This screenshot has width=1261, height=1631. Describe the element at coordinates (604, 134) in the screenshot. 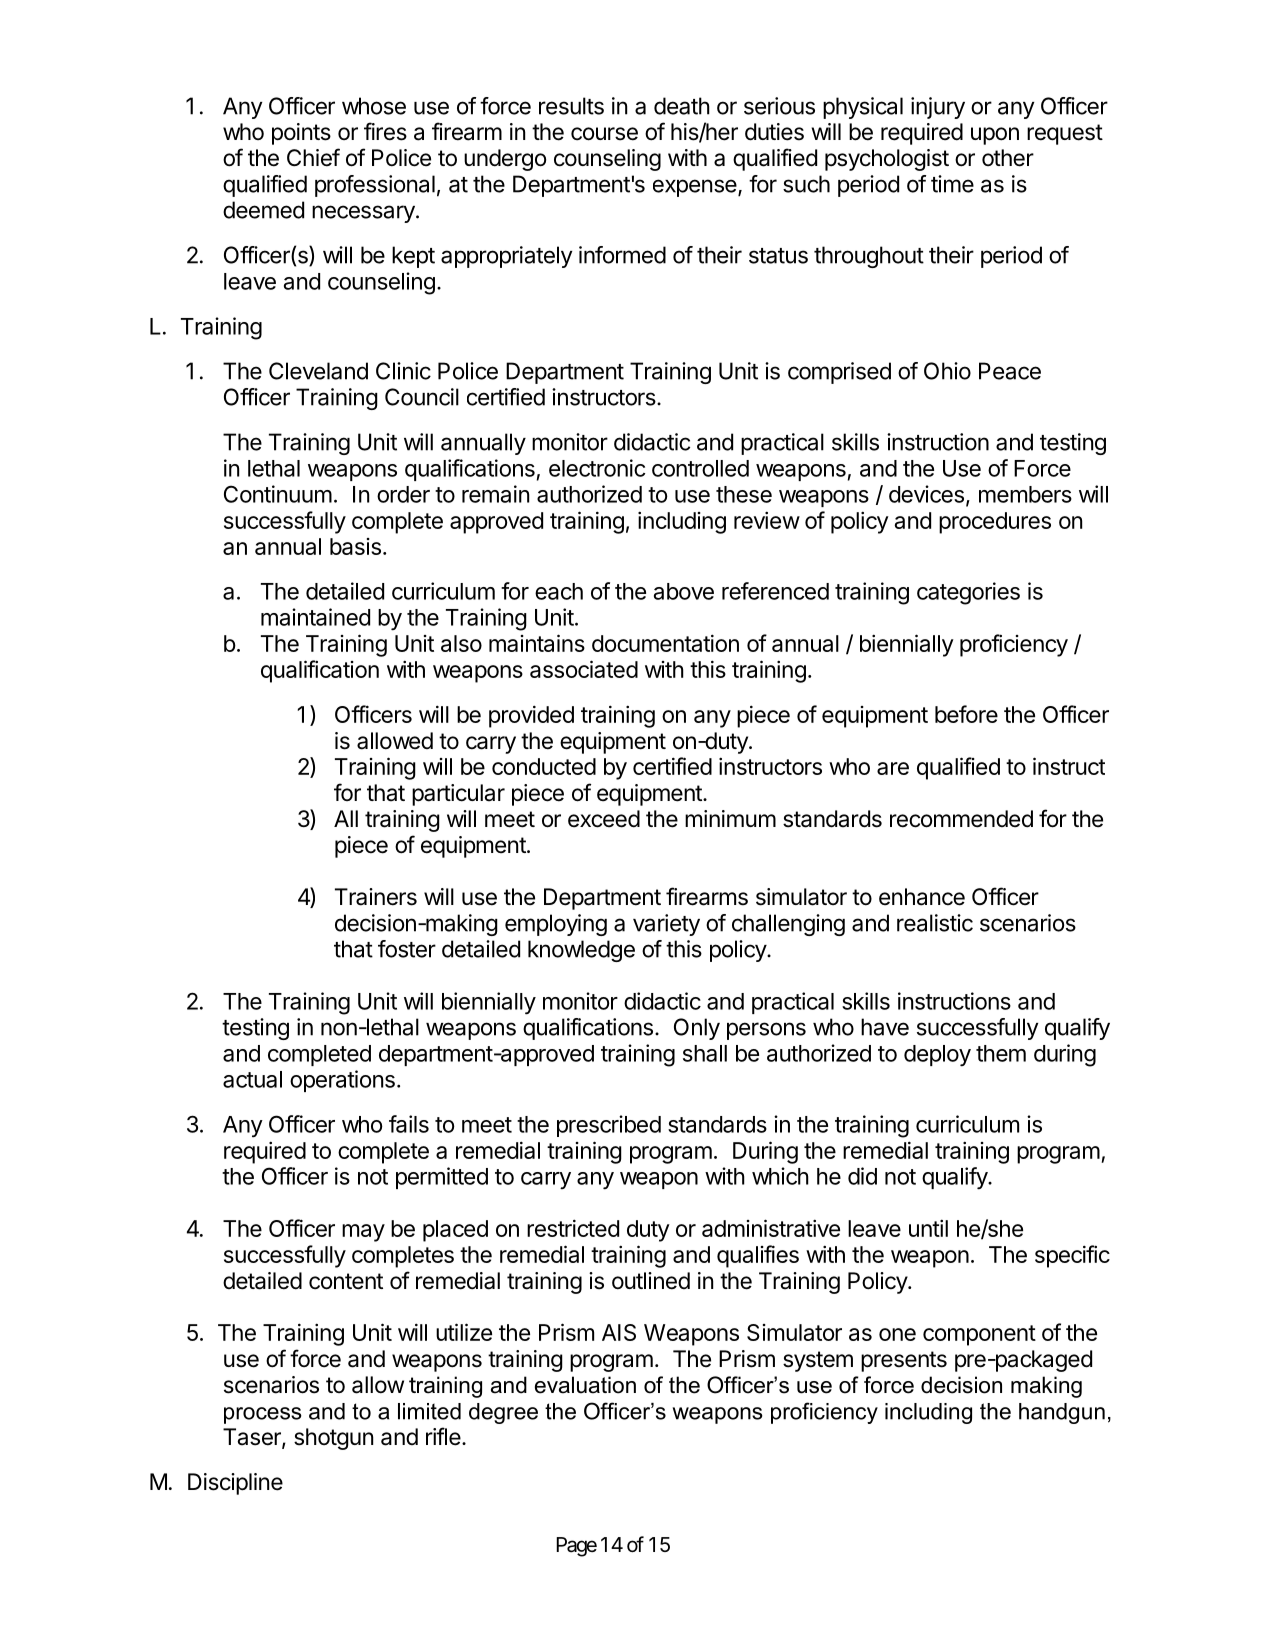

I see `course` at that location.
